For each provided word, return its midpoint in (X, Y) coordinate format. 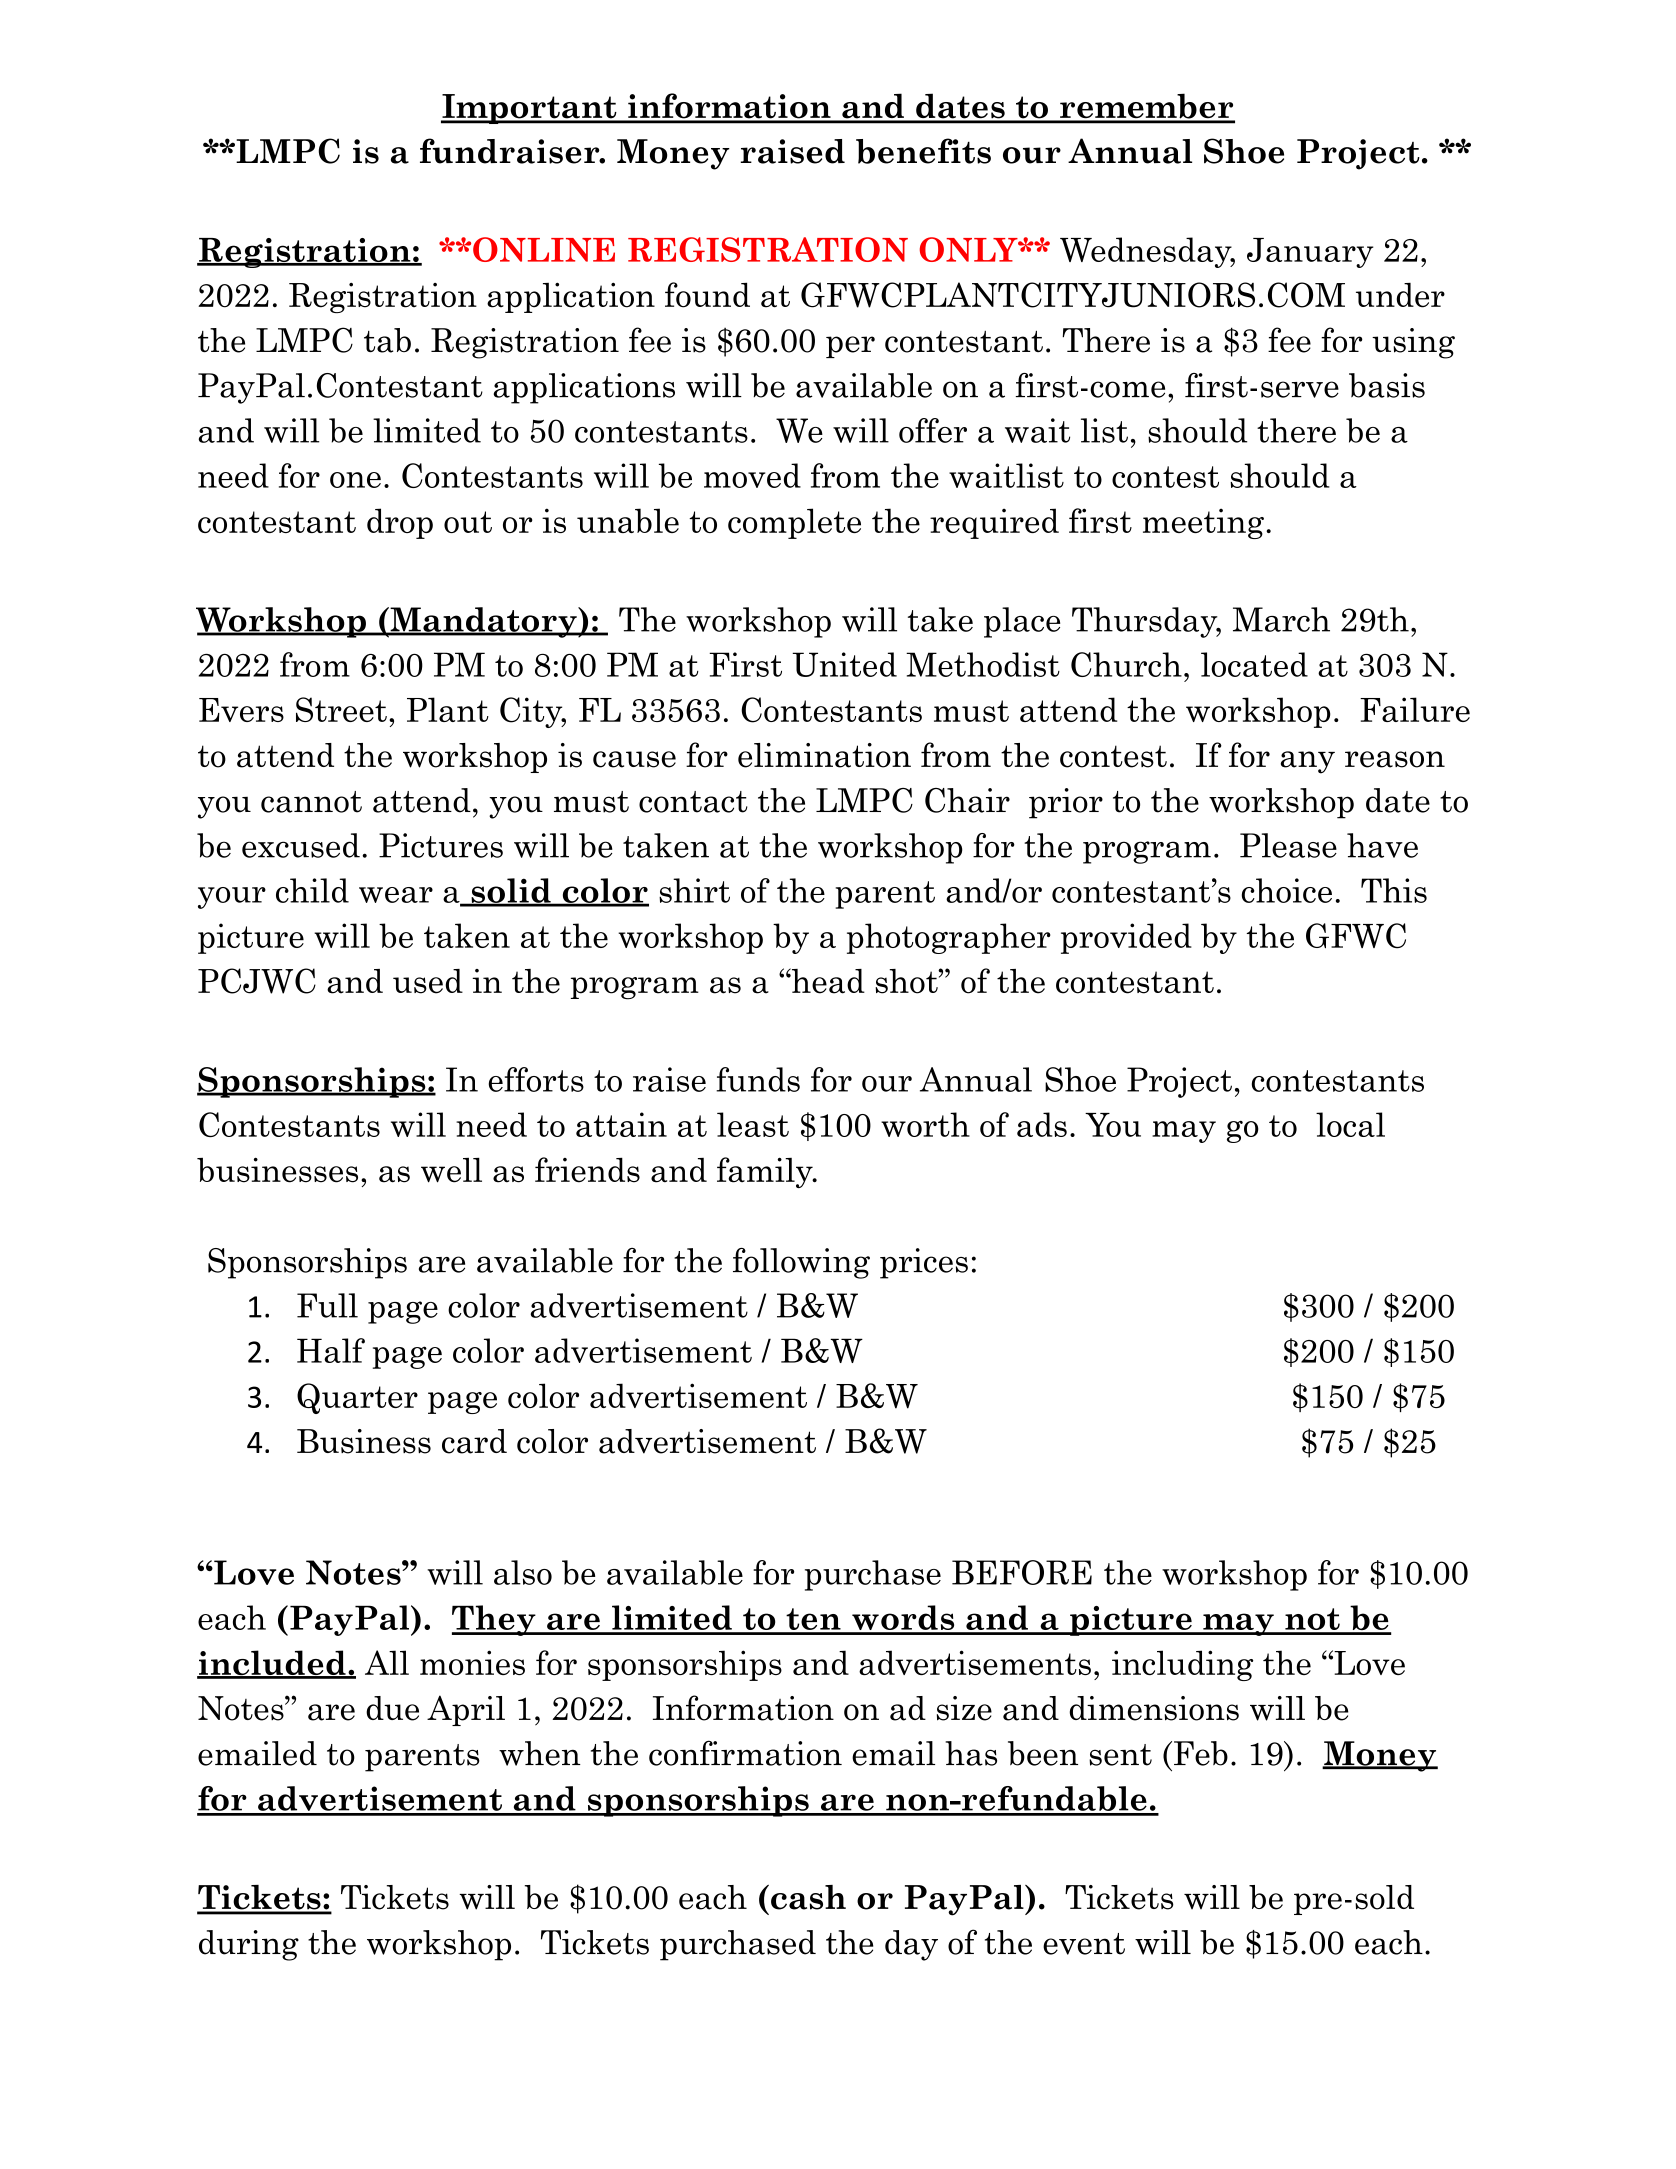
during (249, 1945)
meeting (1203, 523)
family (766, 1172)
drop (400, 523)
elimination (824, 755)
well (451, 1170)
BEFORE (1022, 1572)
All (387, 1662)
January (1310, 253)
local (1350, 1124)
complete (794, 523)
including (1182, 1665)
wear (396, 895)
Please (1288, 845)
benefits (923, 151)
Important (530, 109)
